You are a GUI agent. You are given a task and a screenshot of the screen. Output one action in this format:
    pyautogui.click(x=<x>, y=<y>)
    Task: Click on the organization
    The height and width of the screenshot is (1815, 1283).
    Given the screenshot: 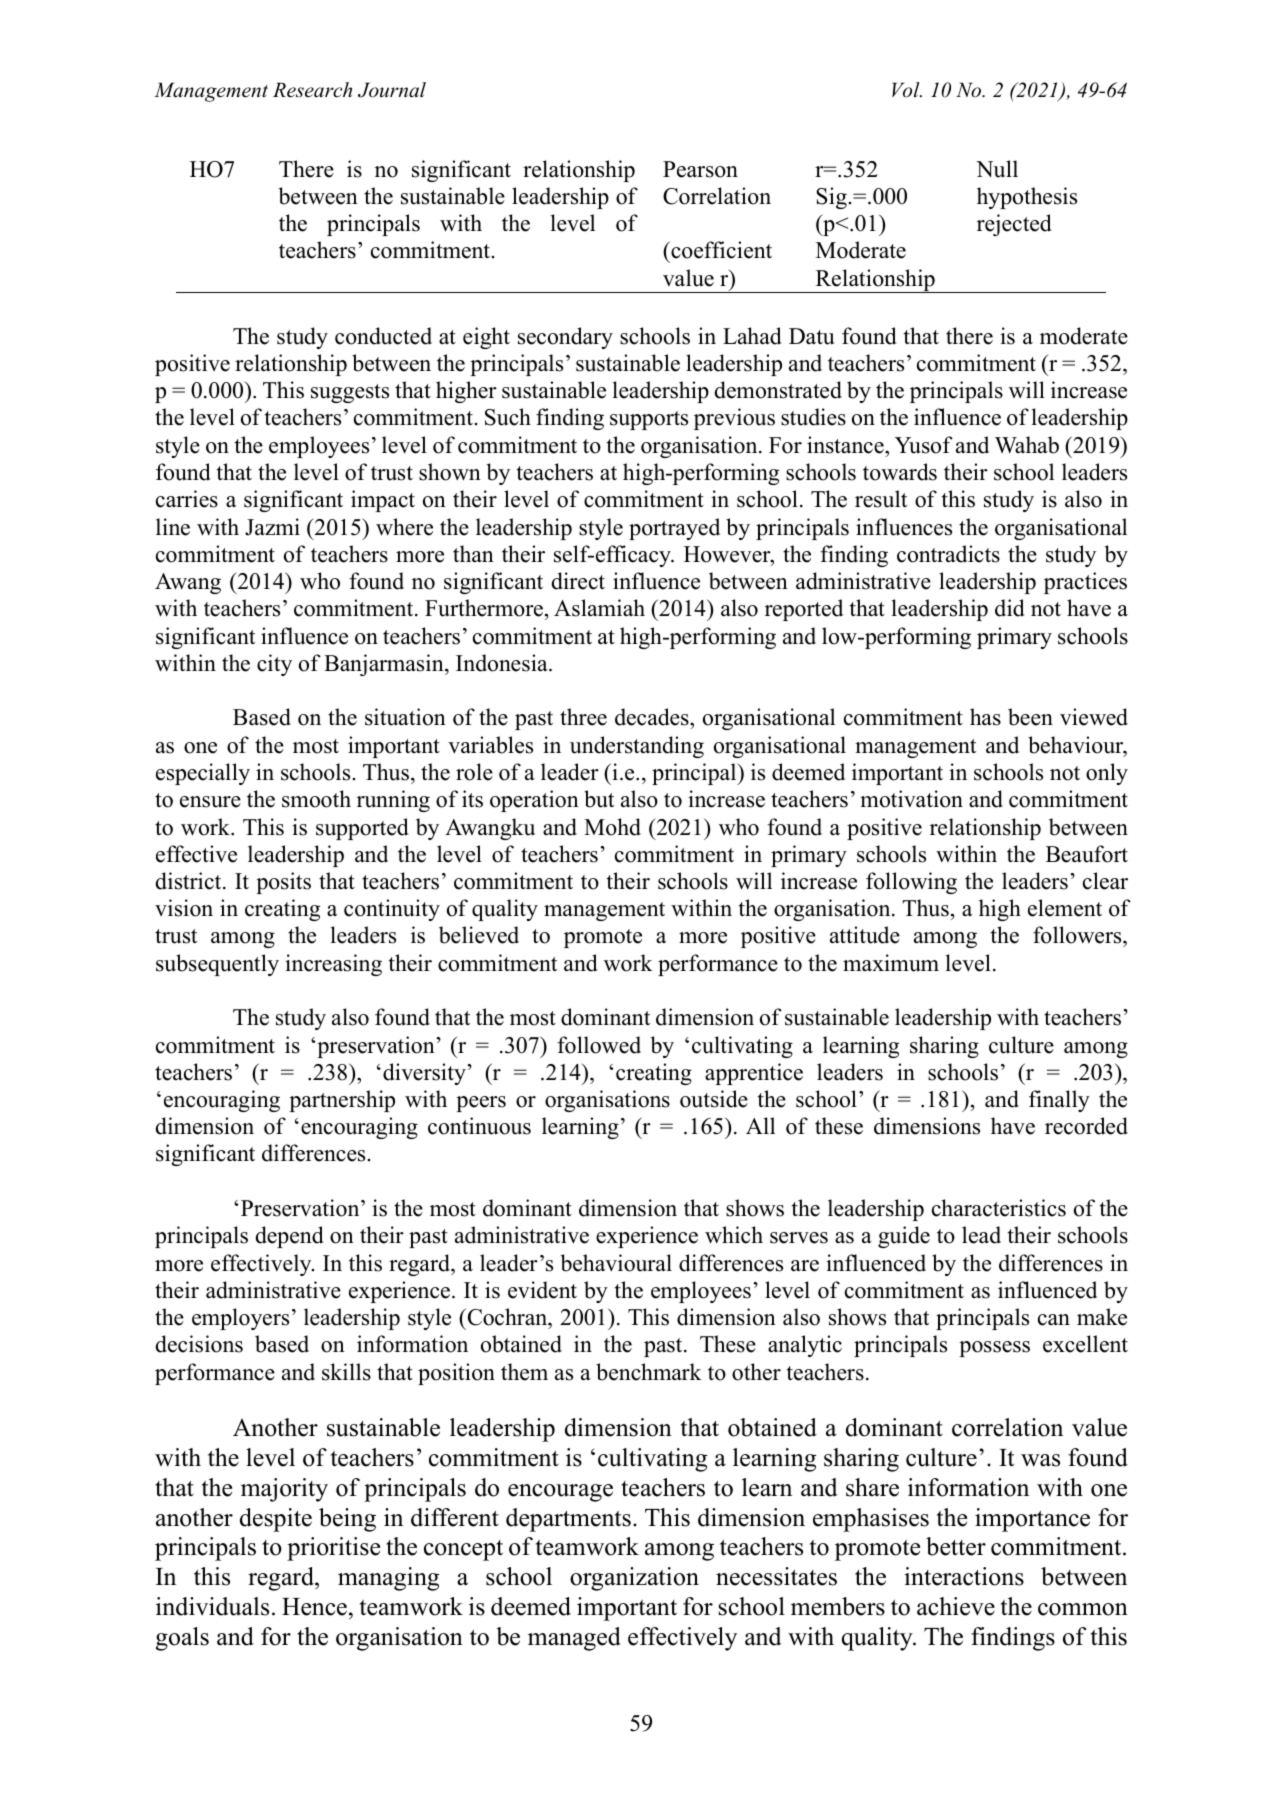 What is the action you would take?
    pyautogui.click(x=634, y=1579)
